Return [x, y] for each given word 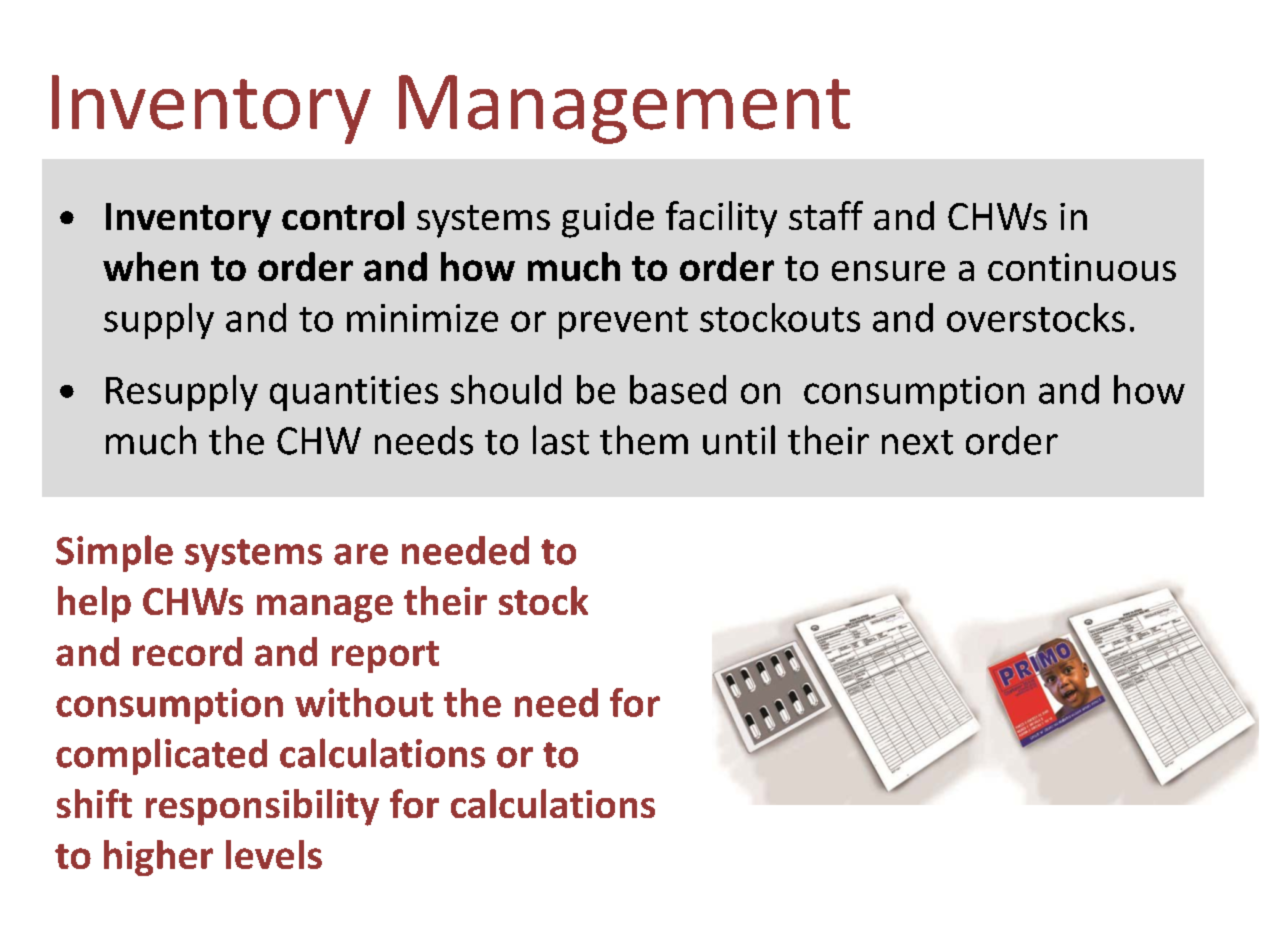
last [561, 440]
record [187, 651]
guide [608, 219]
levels [274, 854]
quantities [354, 393]
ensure [888, 271]
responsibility [262, 807]
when [150, 266]
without [364, 702]
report [385, 657]
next [917, 442]
